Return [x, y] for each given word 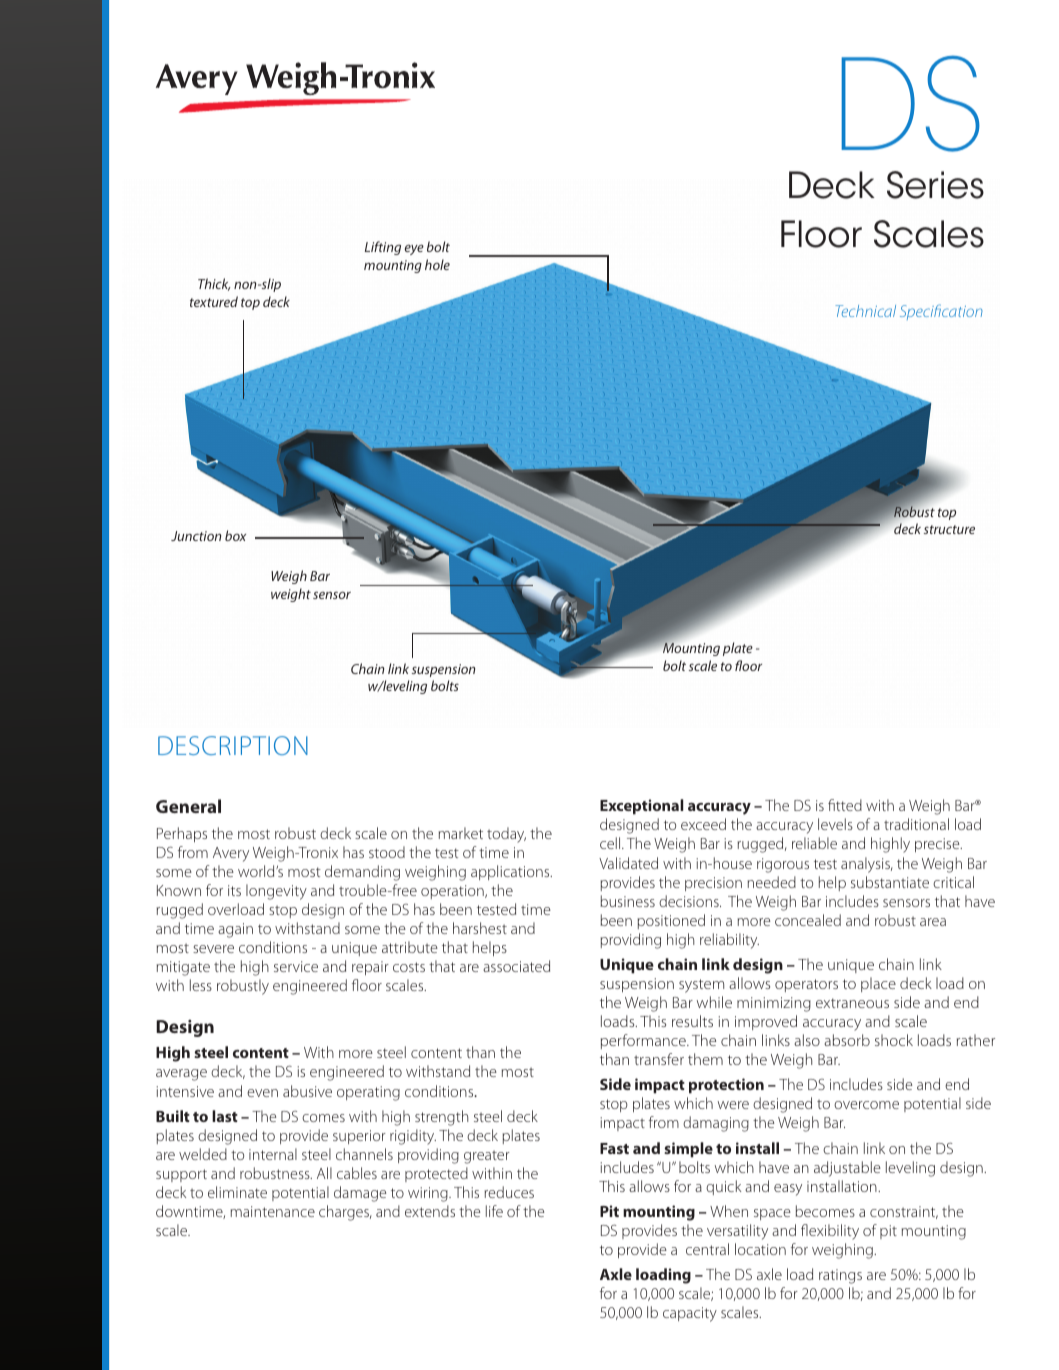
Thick [214, 284]
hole [437, 264]
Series [935, 185]
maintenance [273, 1211]
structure [949, 529]
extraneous [852, 1003]
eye [414, 249]
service [296, 966]
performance [644, 1041]
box [235, 535]
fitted [845, 805]
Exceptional [641, 807]
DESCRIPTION [233, 745]
